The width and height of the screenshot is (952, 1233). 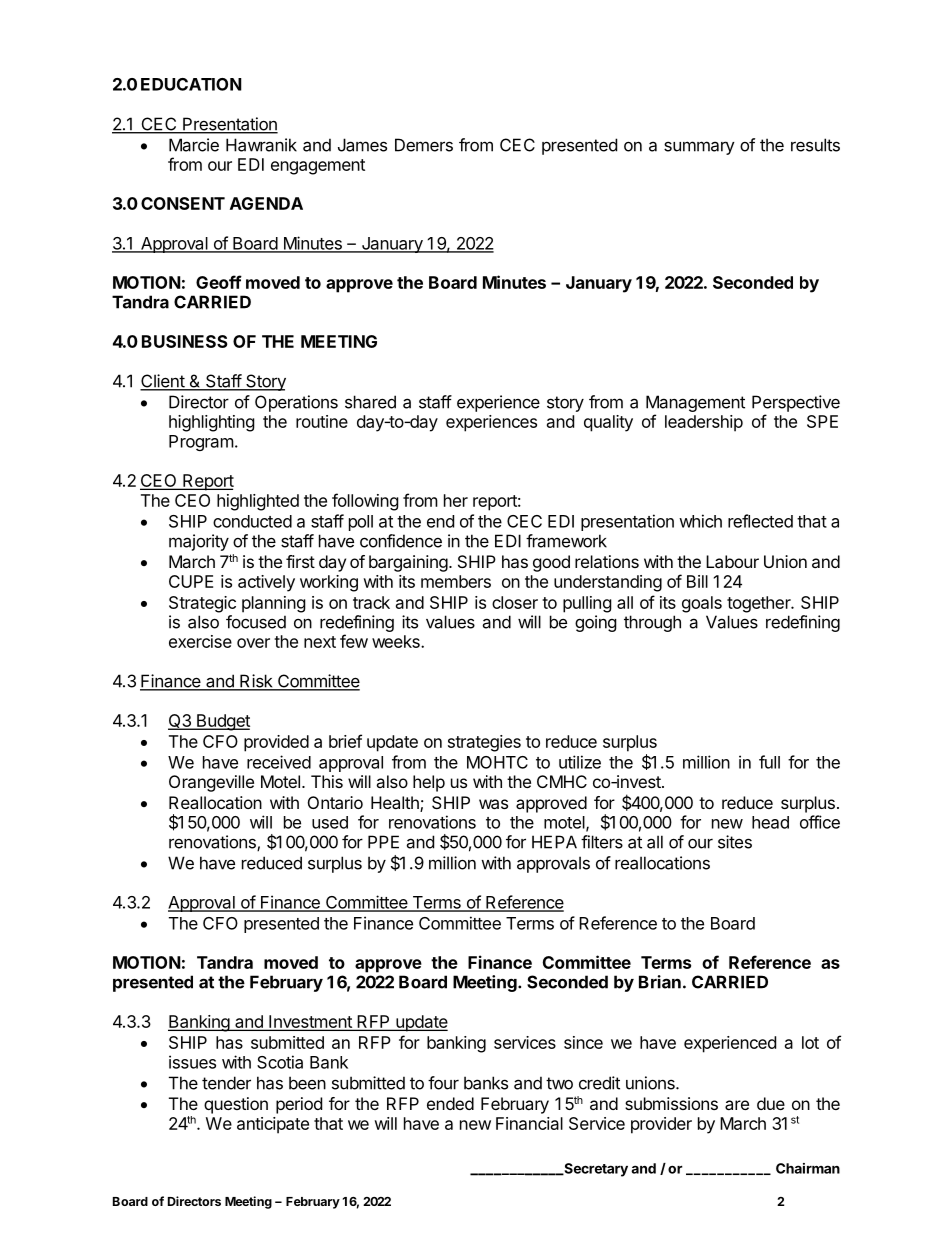 I want to click on summary, so click(x=699, y=148).
